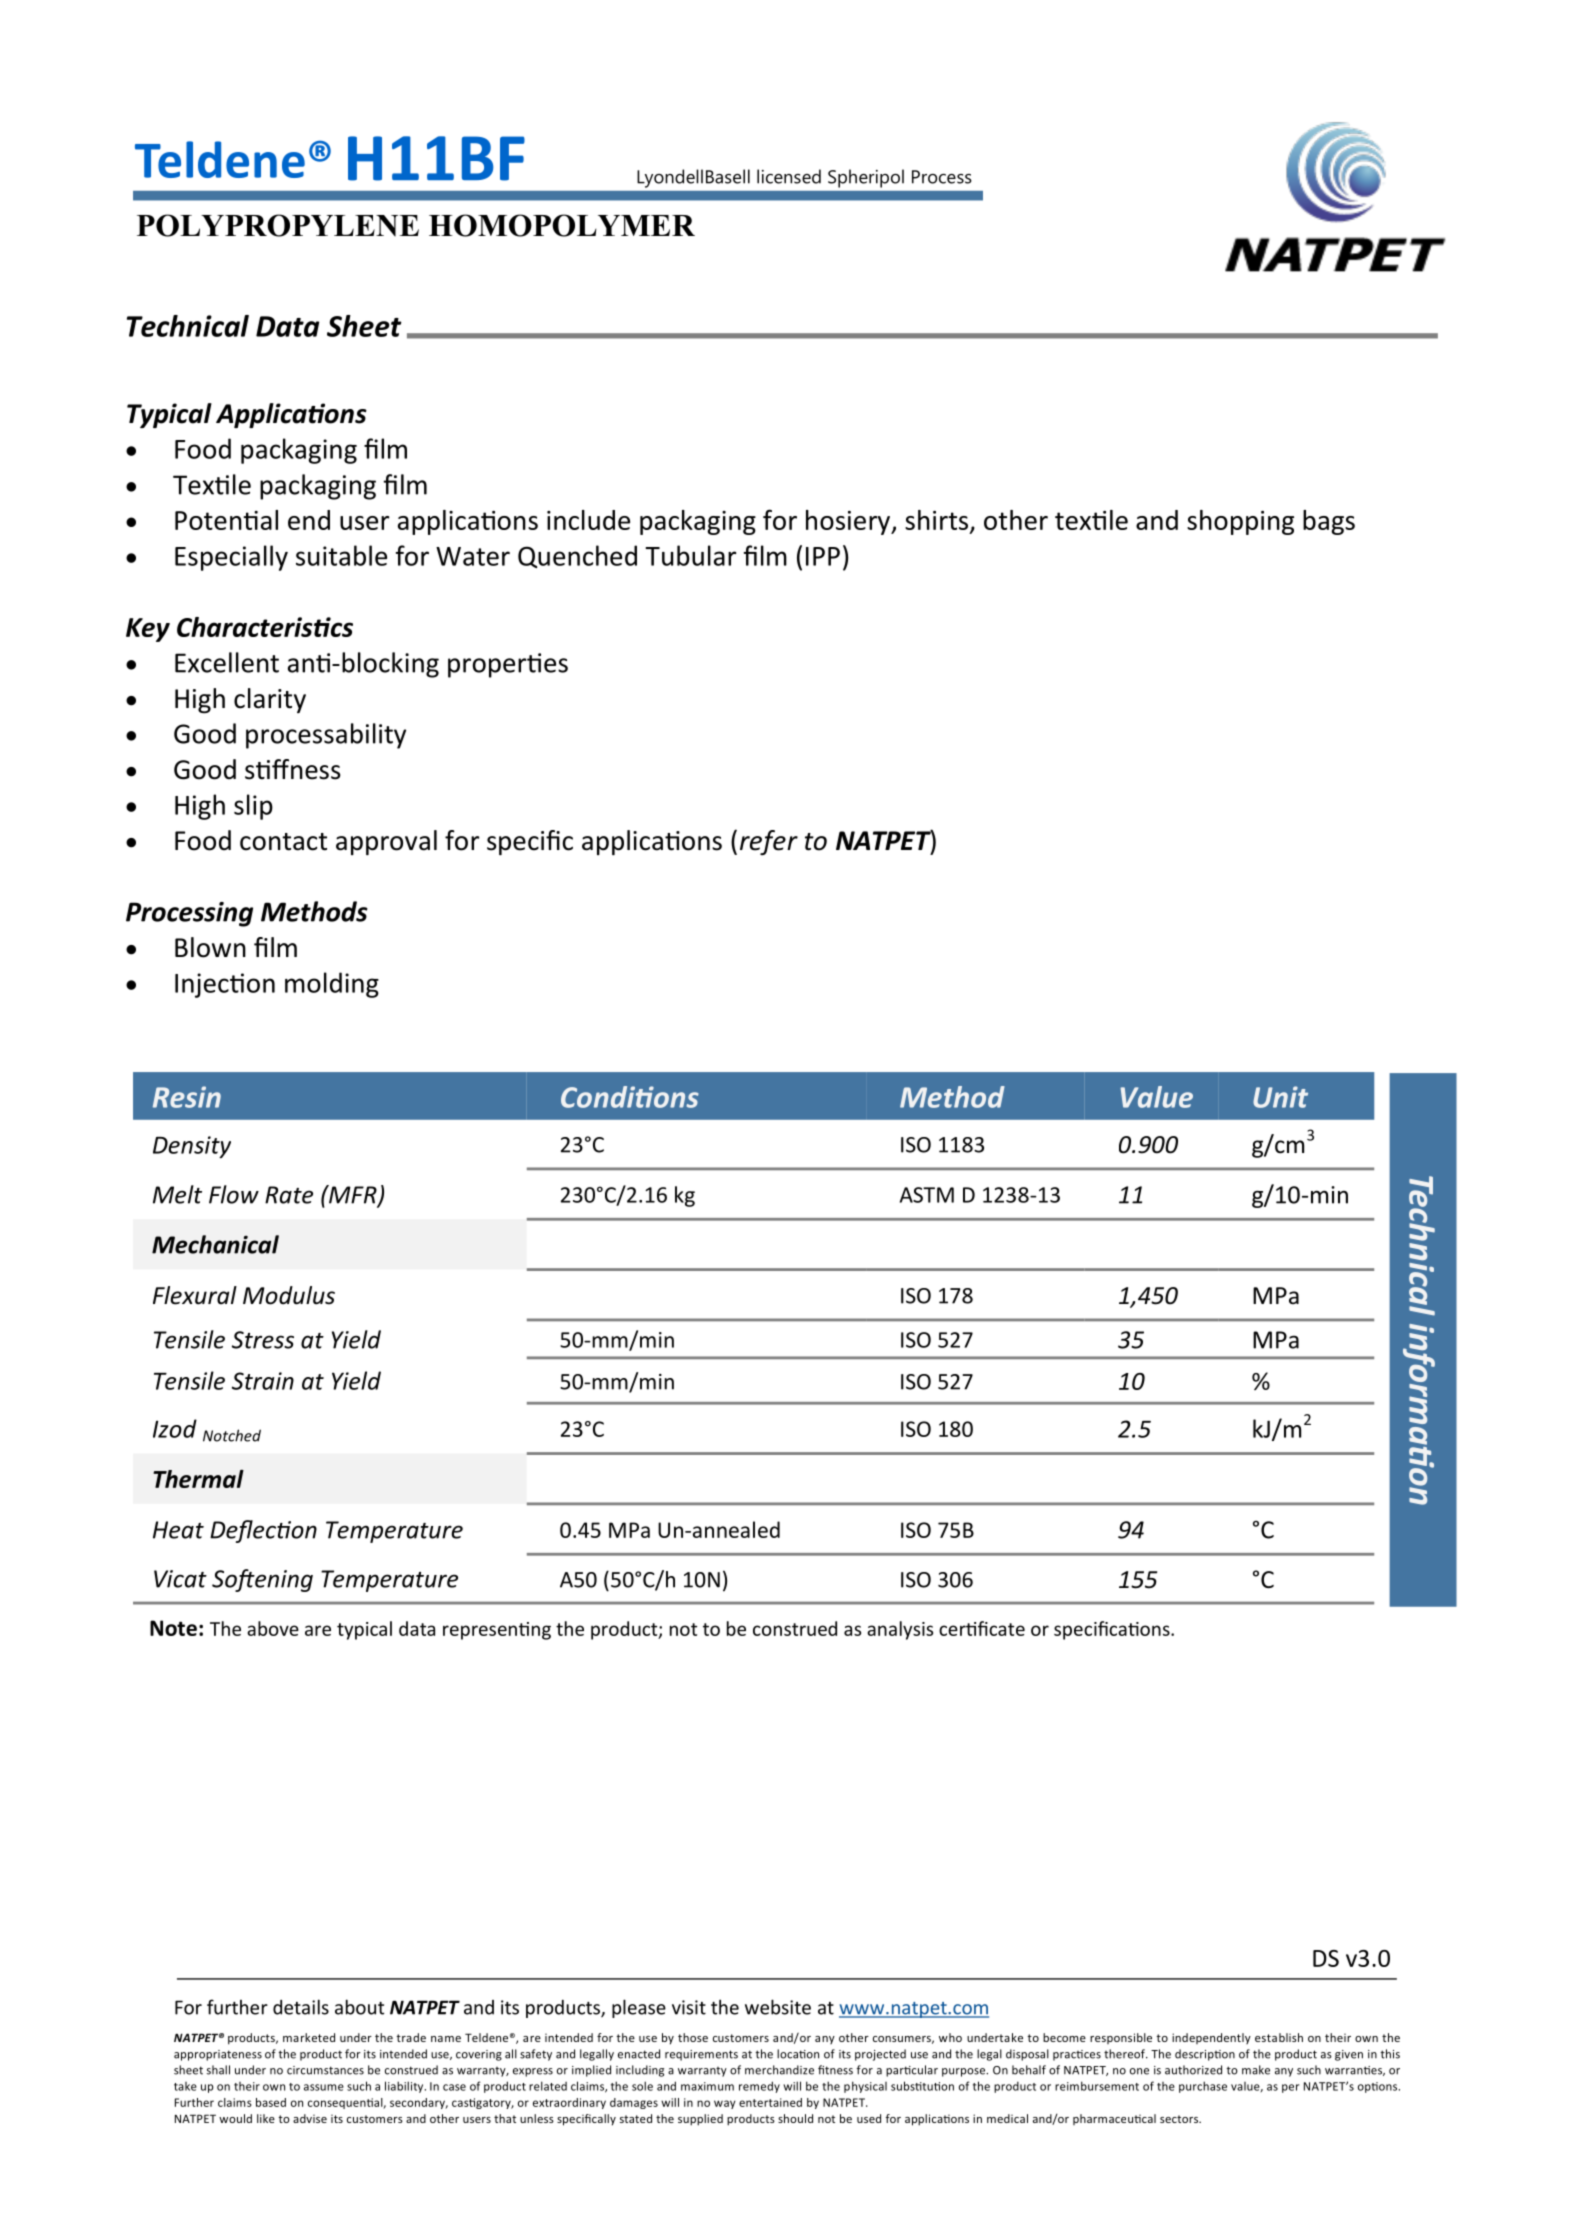 This screenshot has width=1577, height=2231. I want to click on licensed, so click(789, 176).
